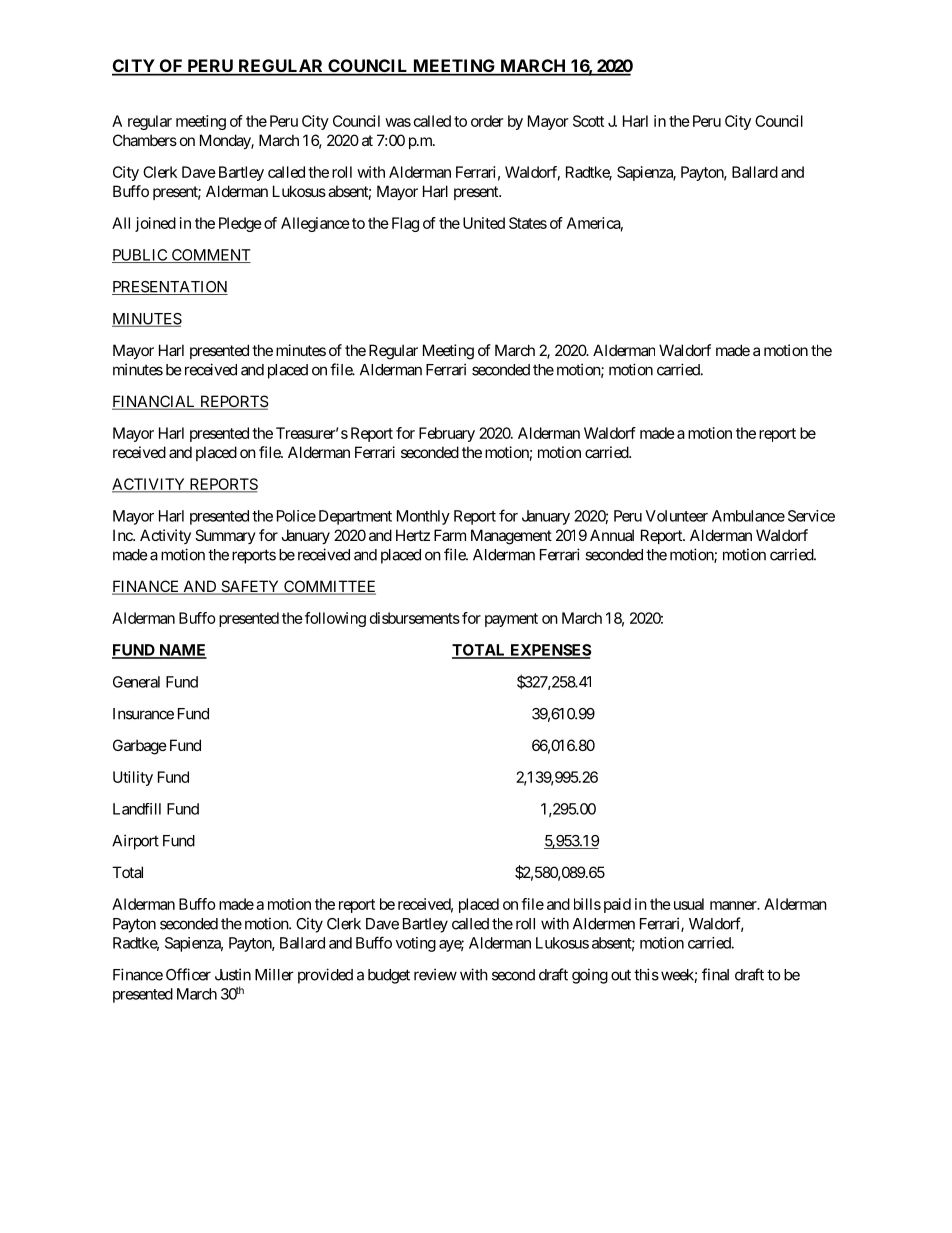 The width and height of the document is (952, 1233). I want to click on Justin, so click(233, 974).
